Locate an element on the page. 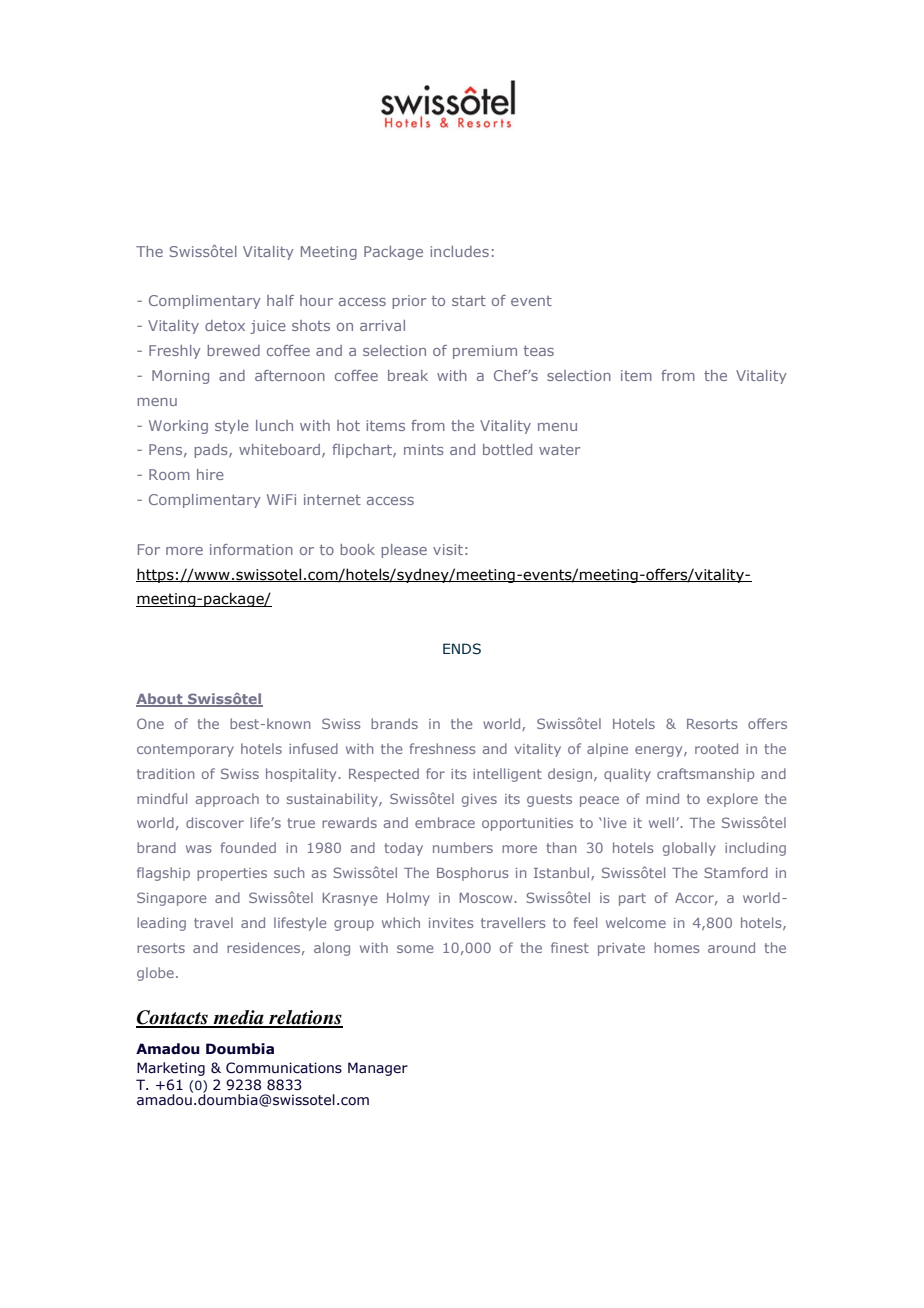 The width and height of the document is (924, 1308). water is located at coordinates (560, 450).
